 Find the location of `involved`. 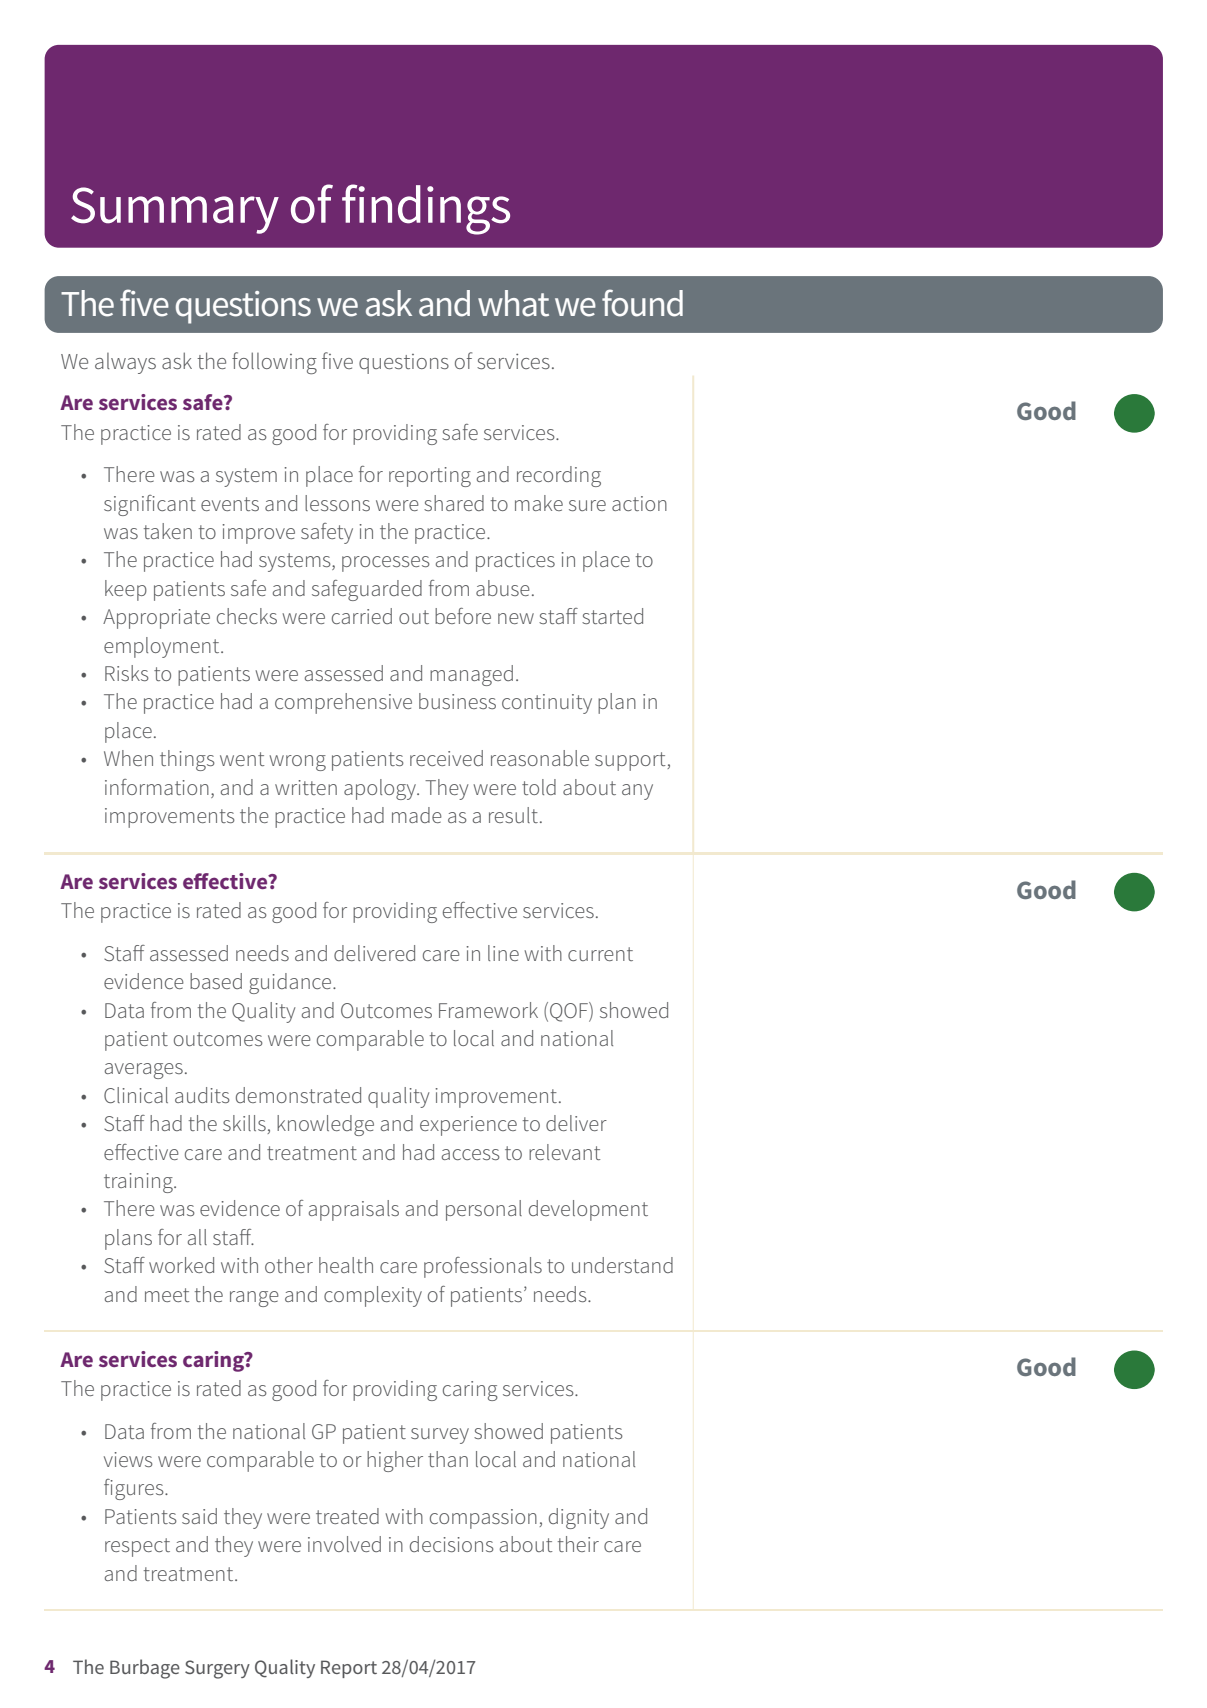

involved is located at coordinates (344, 1544).
